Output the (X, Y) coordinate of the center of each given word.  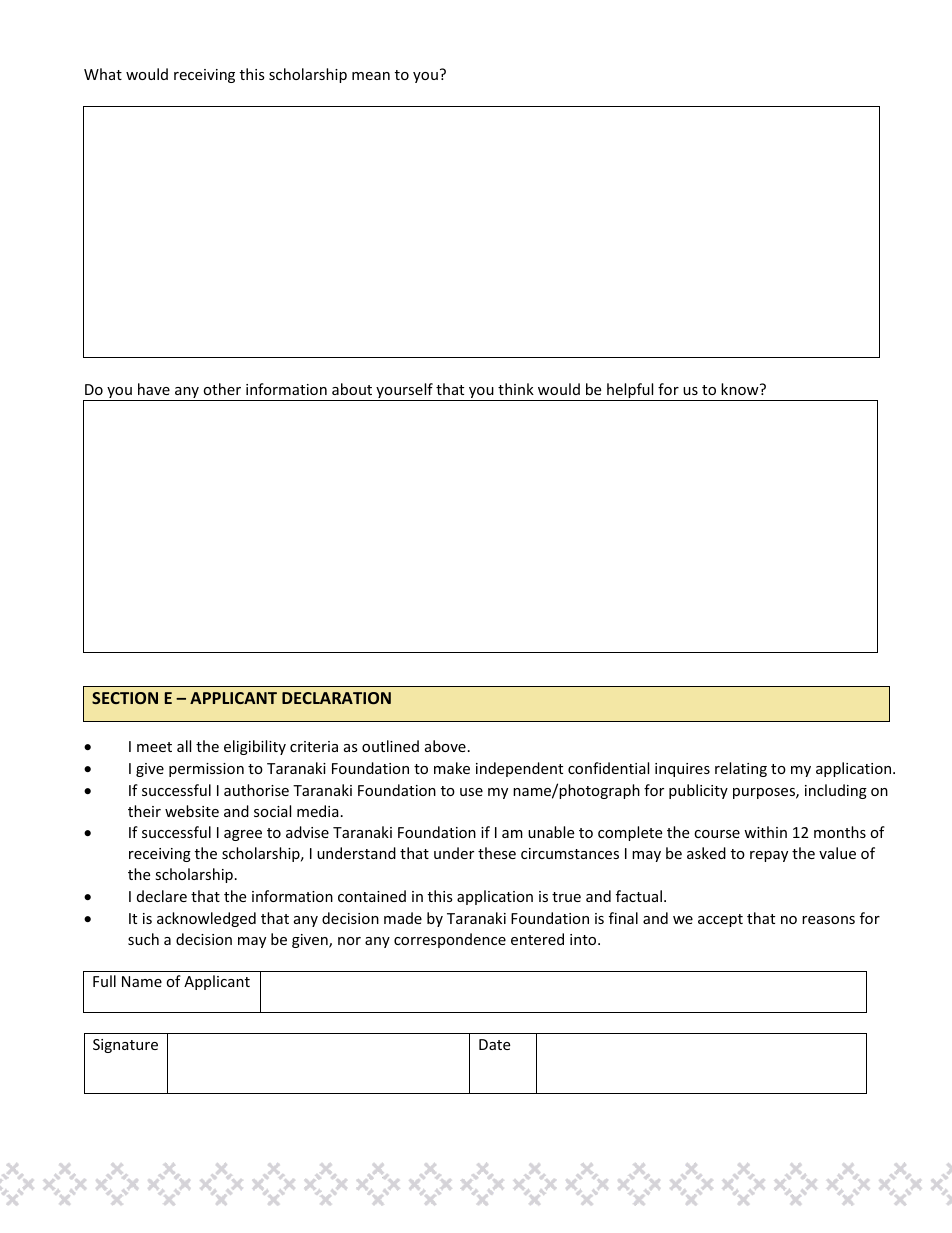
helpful (630, 392)
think (516, 389)
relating (741, 769)
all (184, 746)
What (103, 74)
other (222, 389)
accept (720, 920)
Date (494, 1044)
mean (371, 76)
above (445, 746)
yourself (404, 392)
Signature (125, 1046)
